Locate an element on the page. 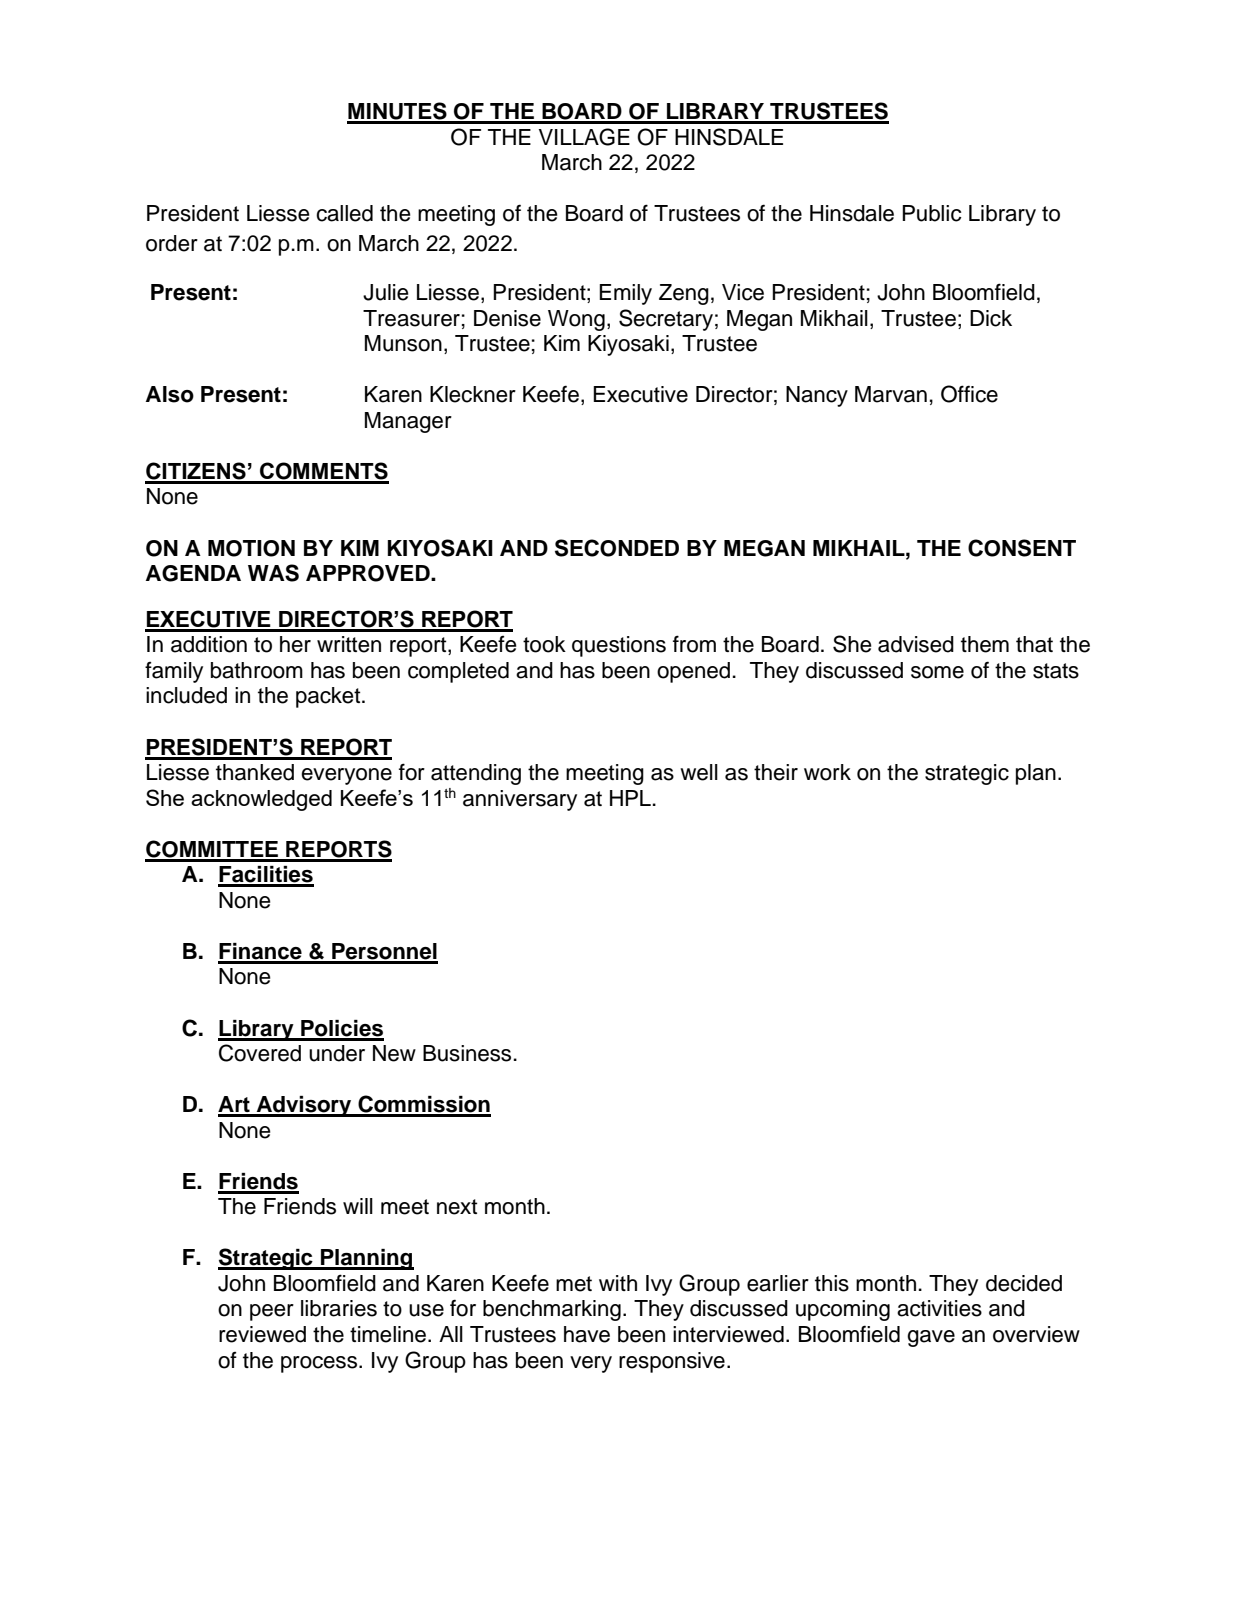 Image resolution: width=1236 pixels, height=1599 pixels. Covered is located at coordinates (260, 1053).
